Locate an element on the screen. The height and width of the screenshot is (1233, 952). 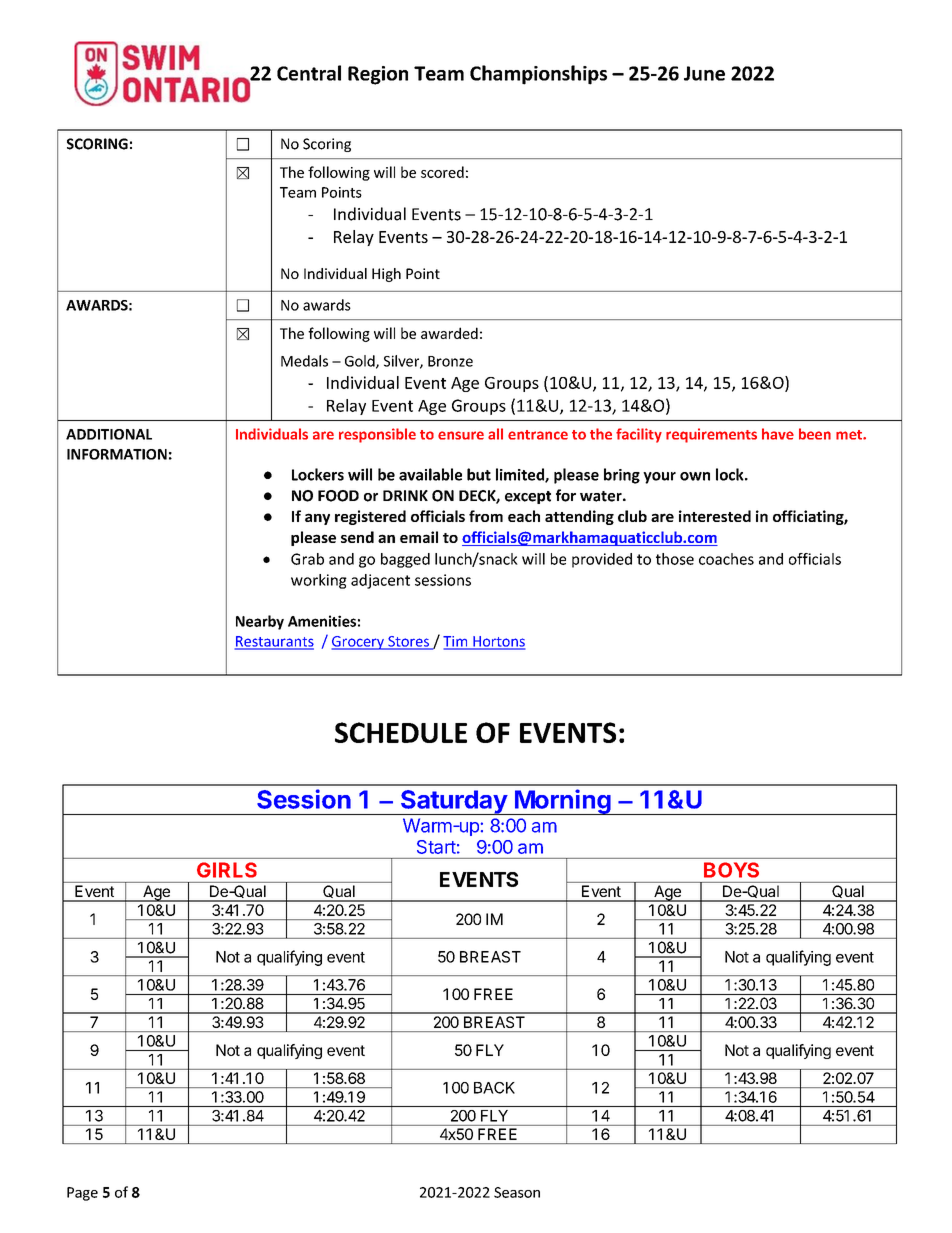
GIRLS is located at coordinates (227, 870).
